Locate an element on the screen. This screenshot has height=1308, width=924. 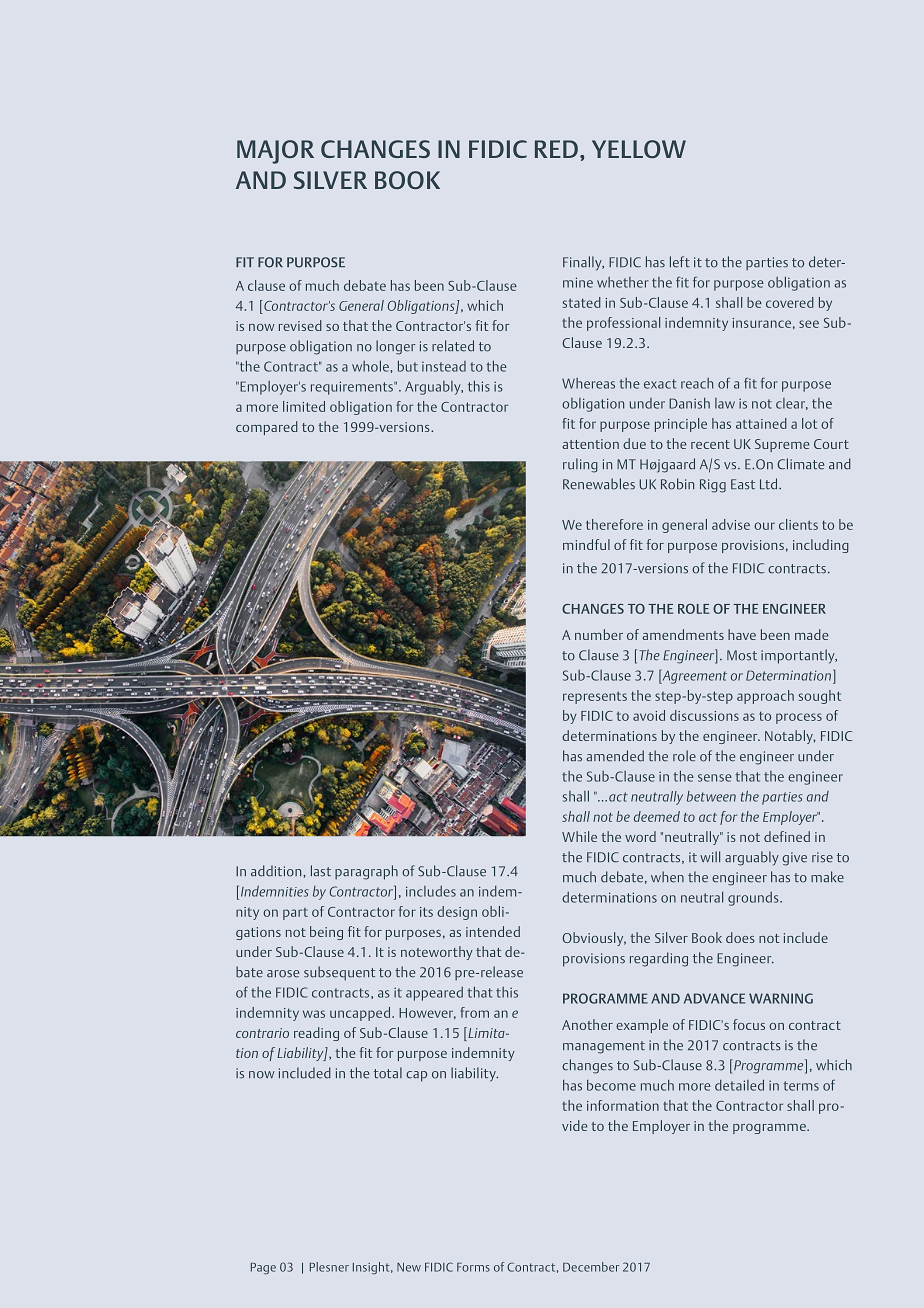
clear is located at coordinates (792, 404).
